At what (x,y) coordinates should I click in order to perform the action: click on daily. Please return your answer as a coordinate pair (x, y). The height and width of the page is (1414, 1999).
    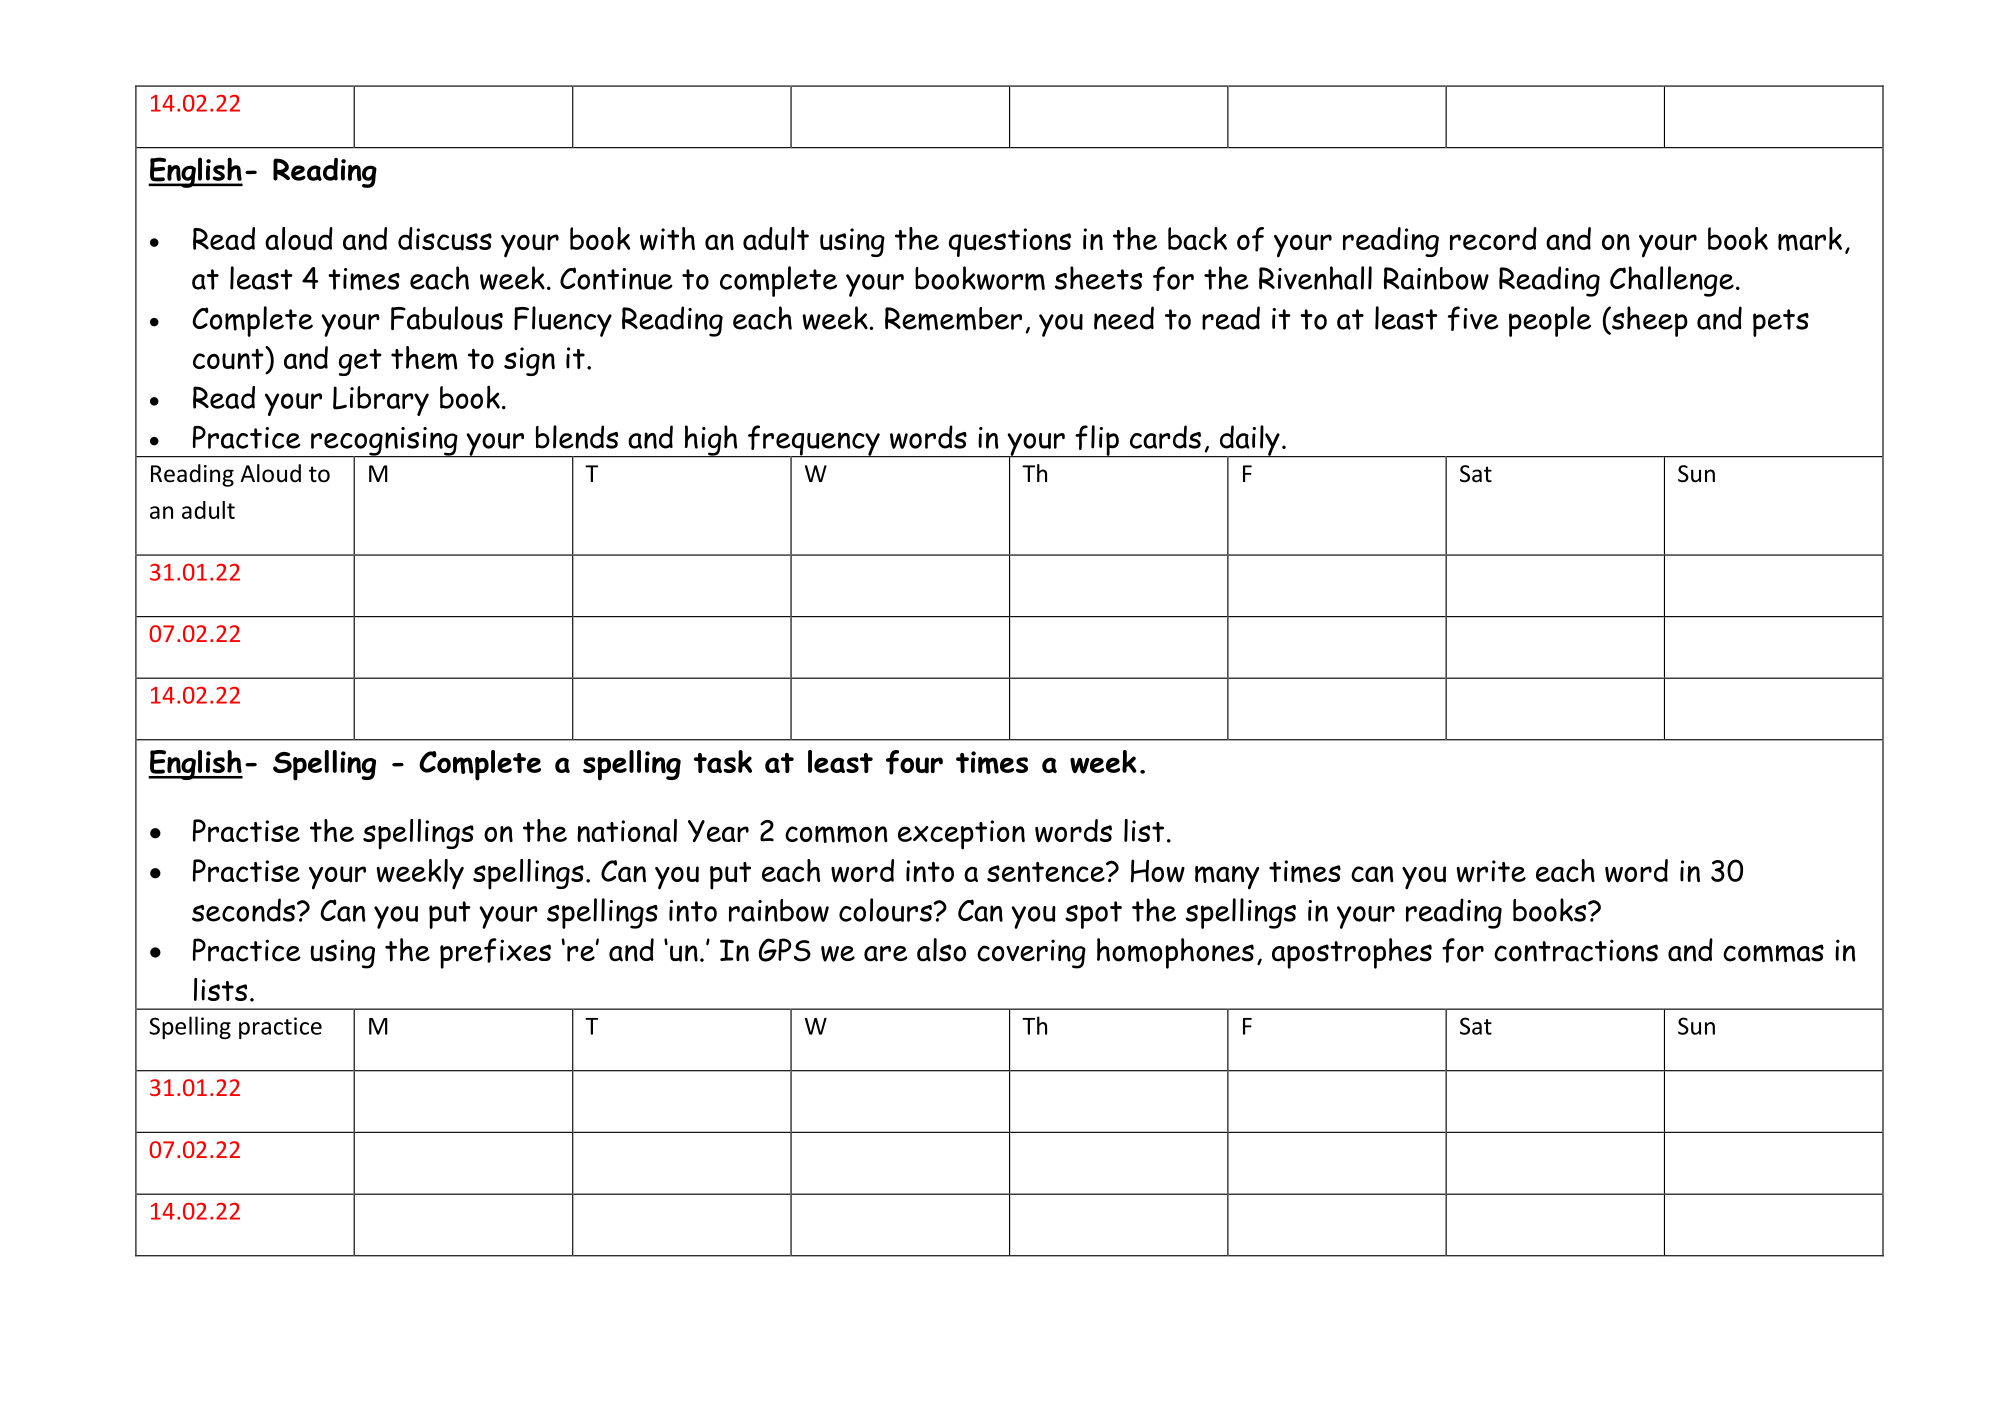
    Looking at the image, I should click on (1249, 441).
